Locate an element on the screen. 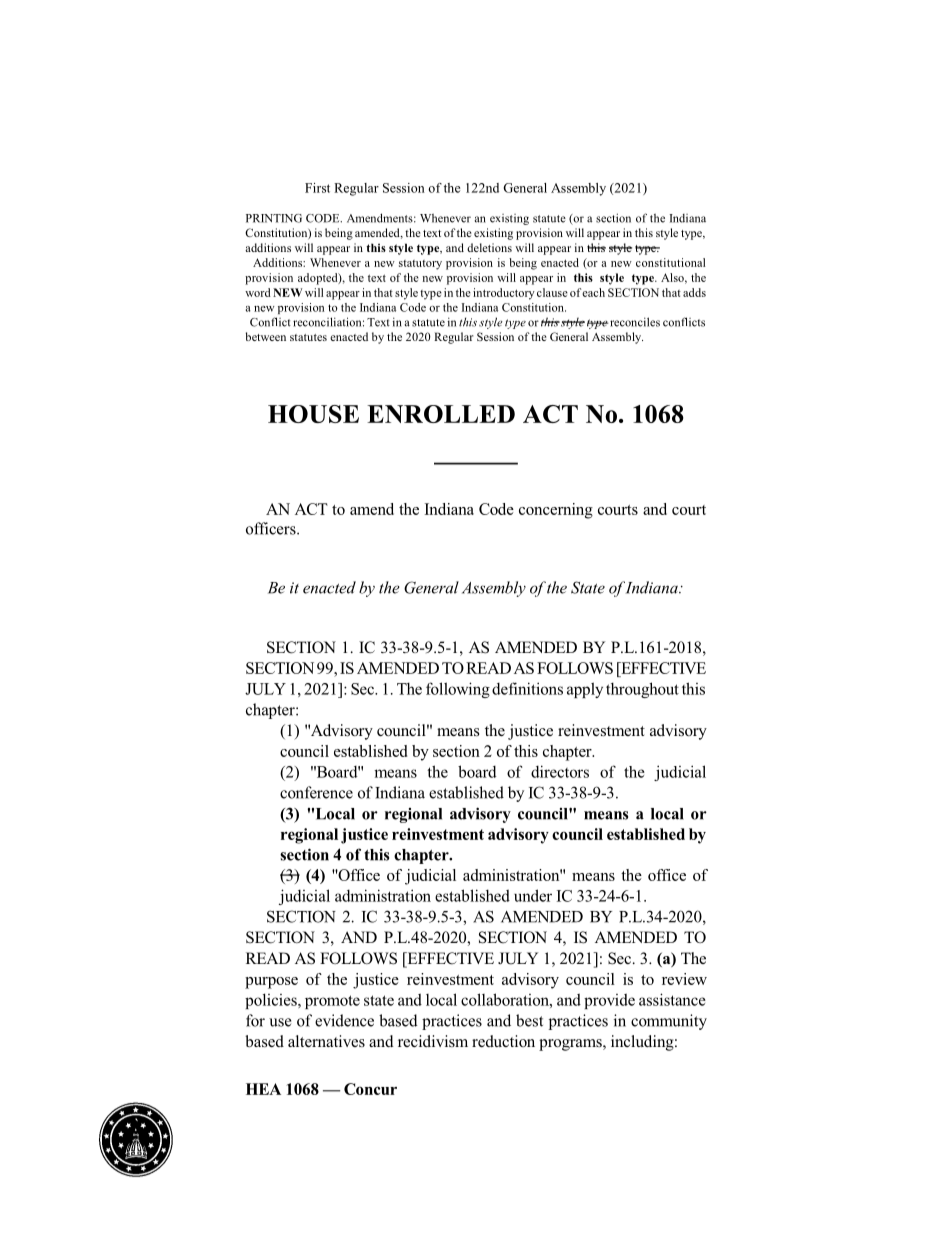  adds is located at coordinates (694, 292).
